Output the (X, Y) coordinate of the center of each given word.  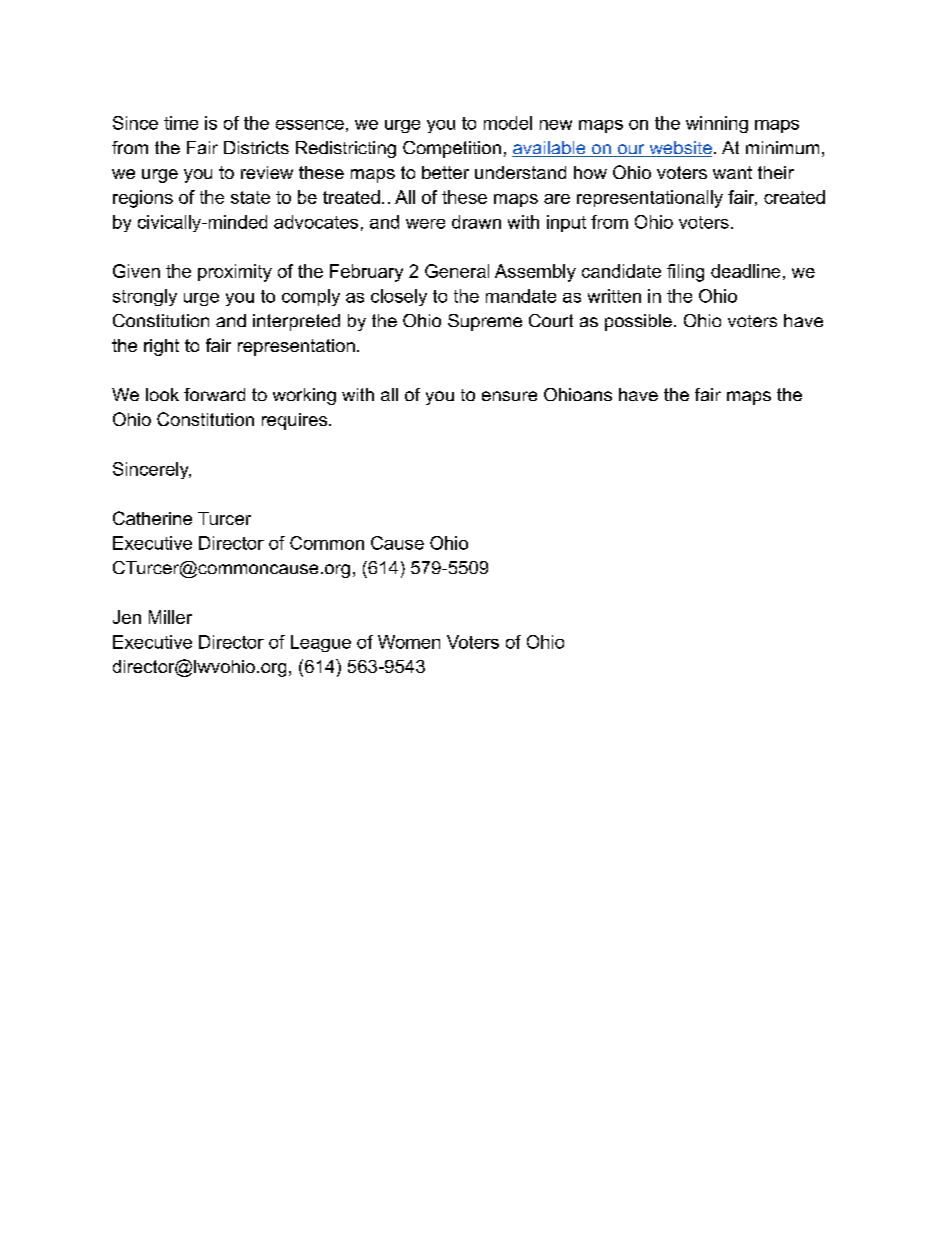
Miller (170, 617)
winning (717, 124)
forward (214, 394)
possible (638, 322)
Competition (452, 149)
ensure (509, 396)
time (181, 123)
